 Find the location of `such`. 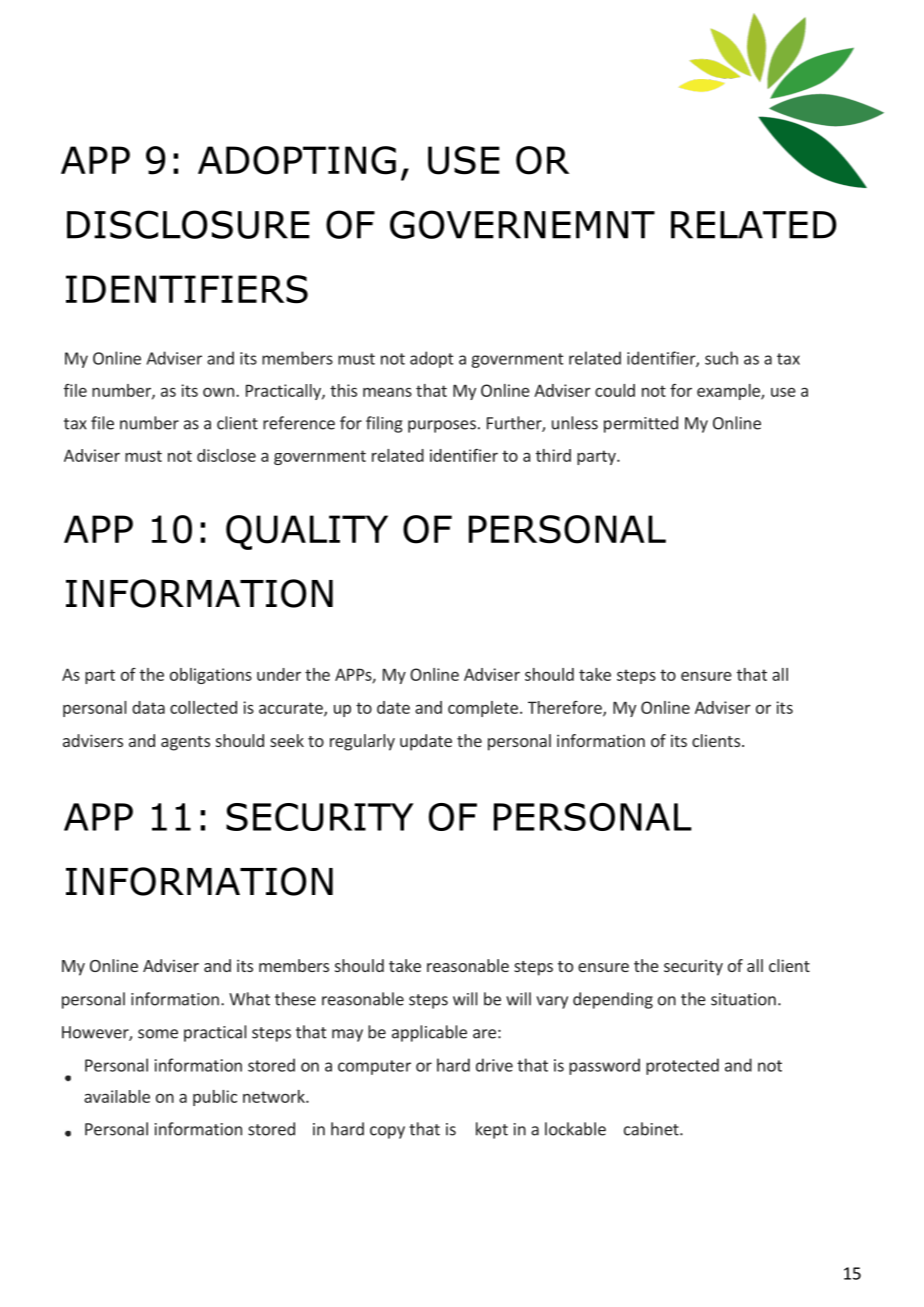

such is located at coordinates (721, 358).
